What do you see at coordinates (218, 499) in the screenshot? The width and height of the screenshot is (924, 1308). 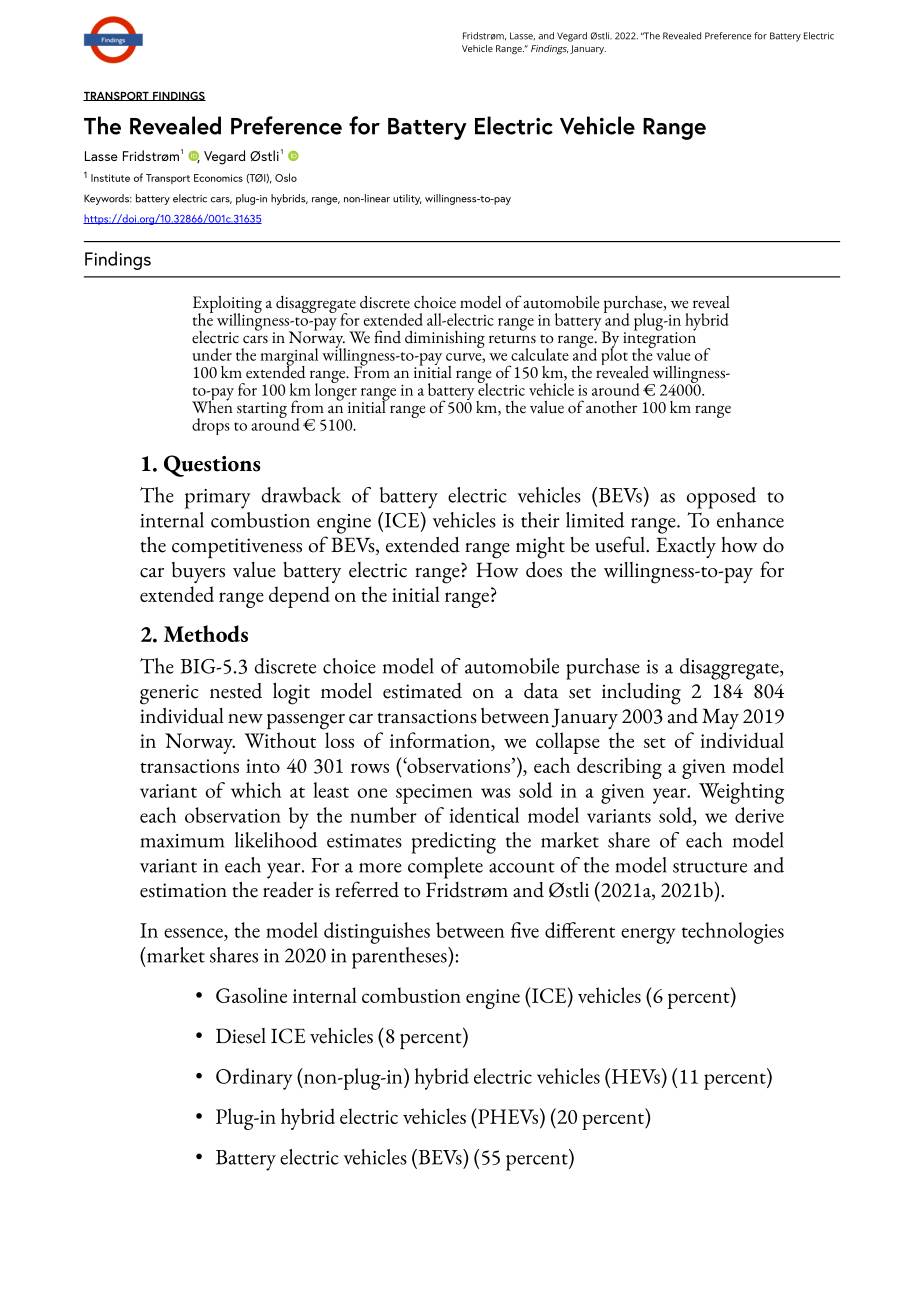 I see `primary` at bounding box center [218, 499].
